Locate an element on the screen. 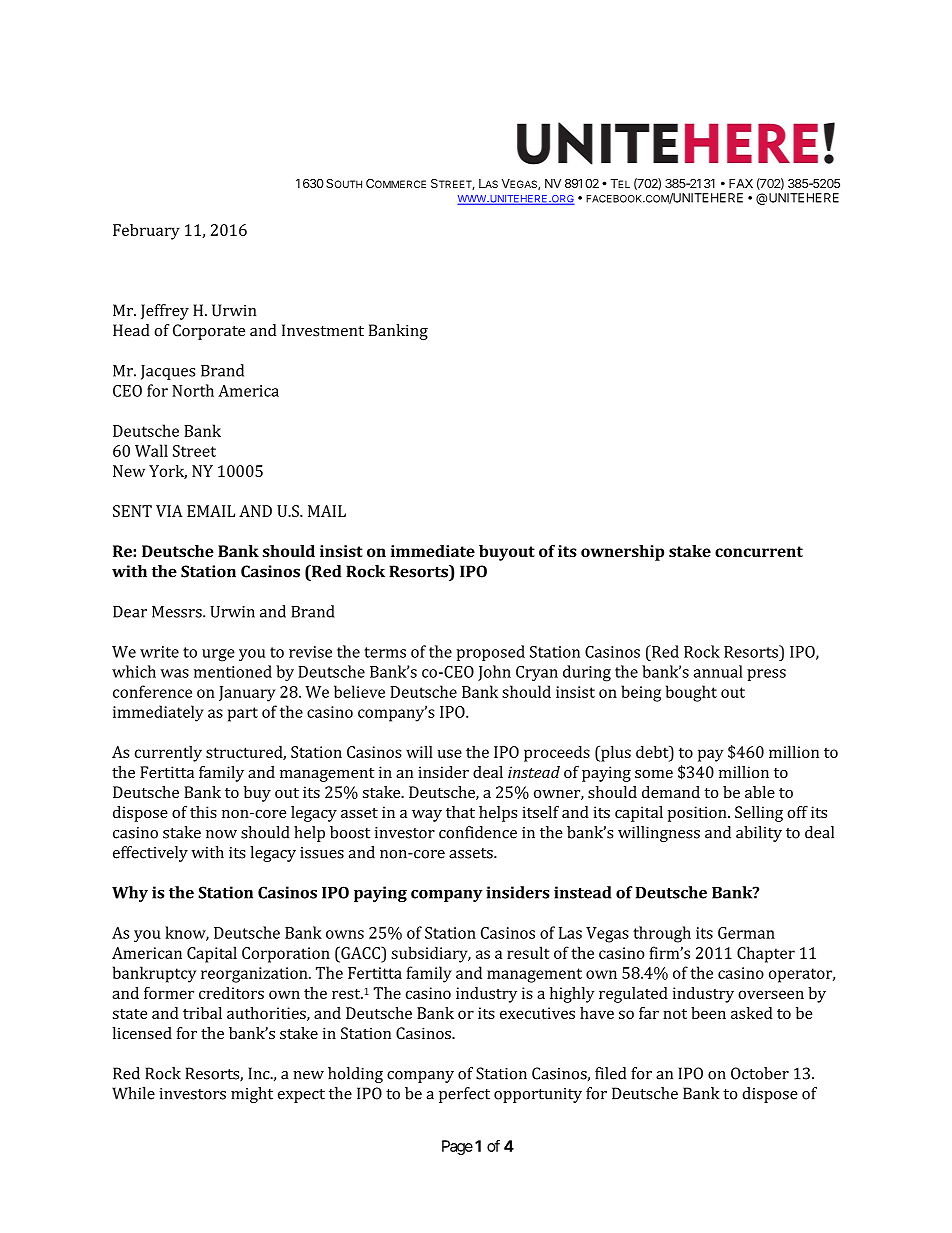 The height and width of the screenshot is (1233, 952). German is located at coordinates (746, 933).
